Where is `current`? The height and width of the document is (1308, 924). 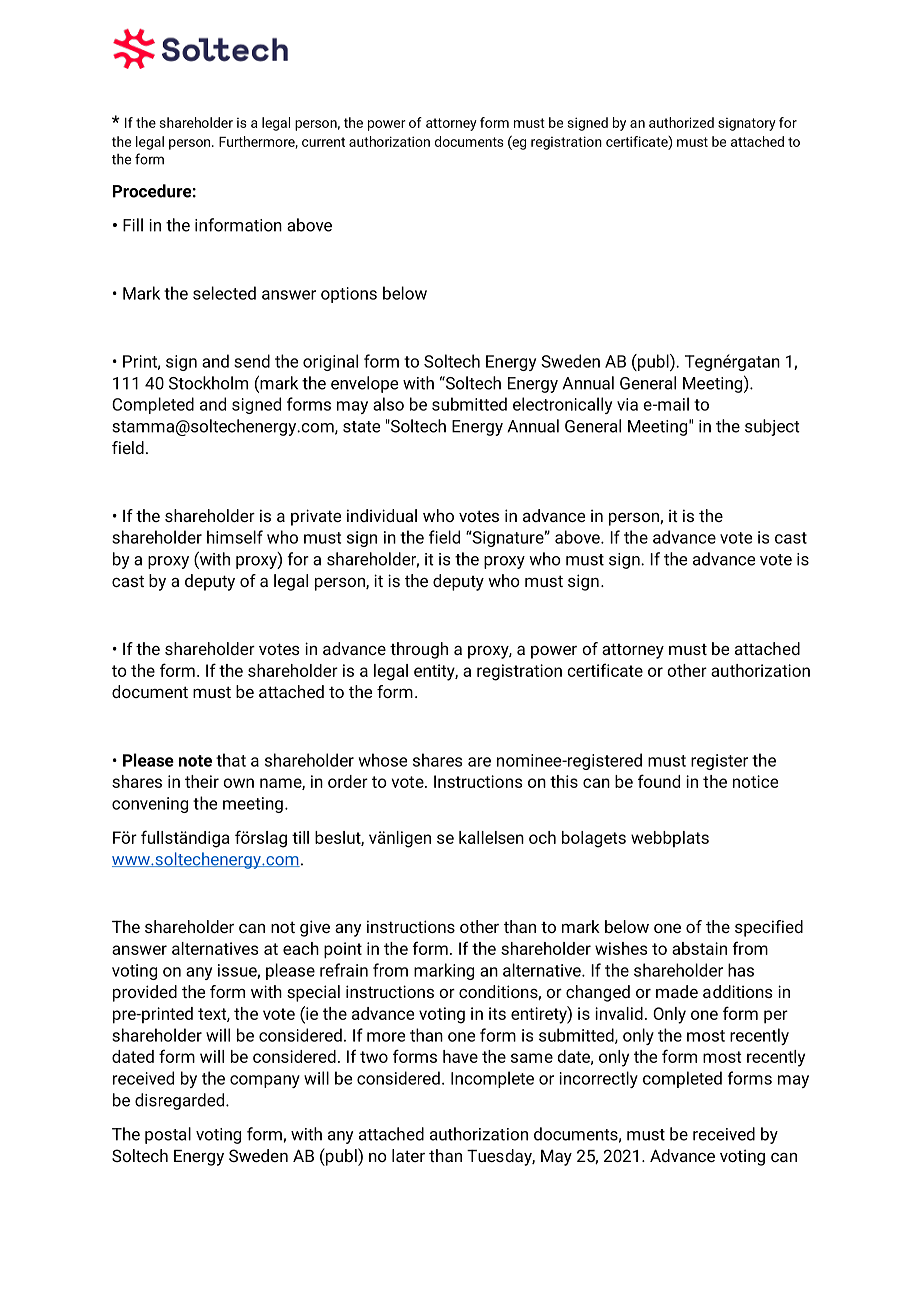 current is located at coordinates (323, 142).
